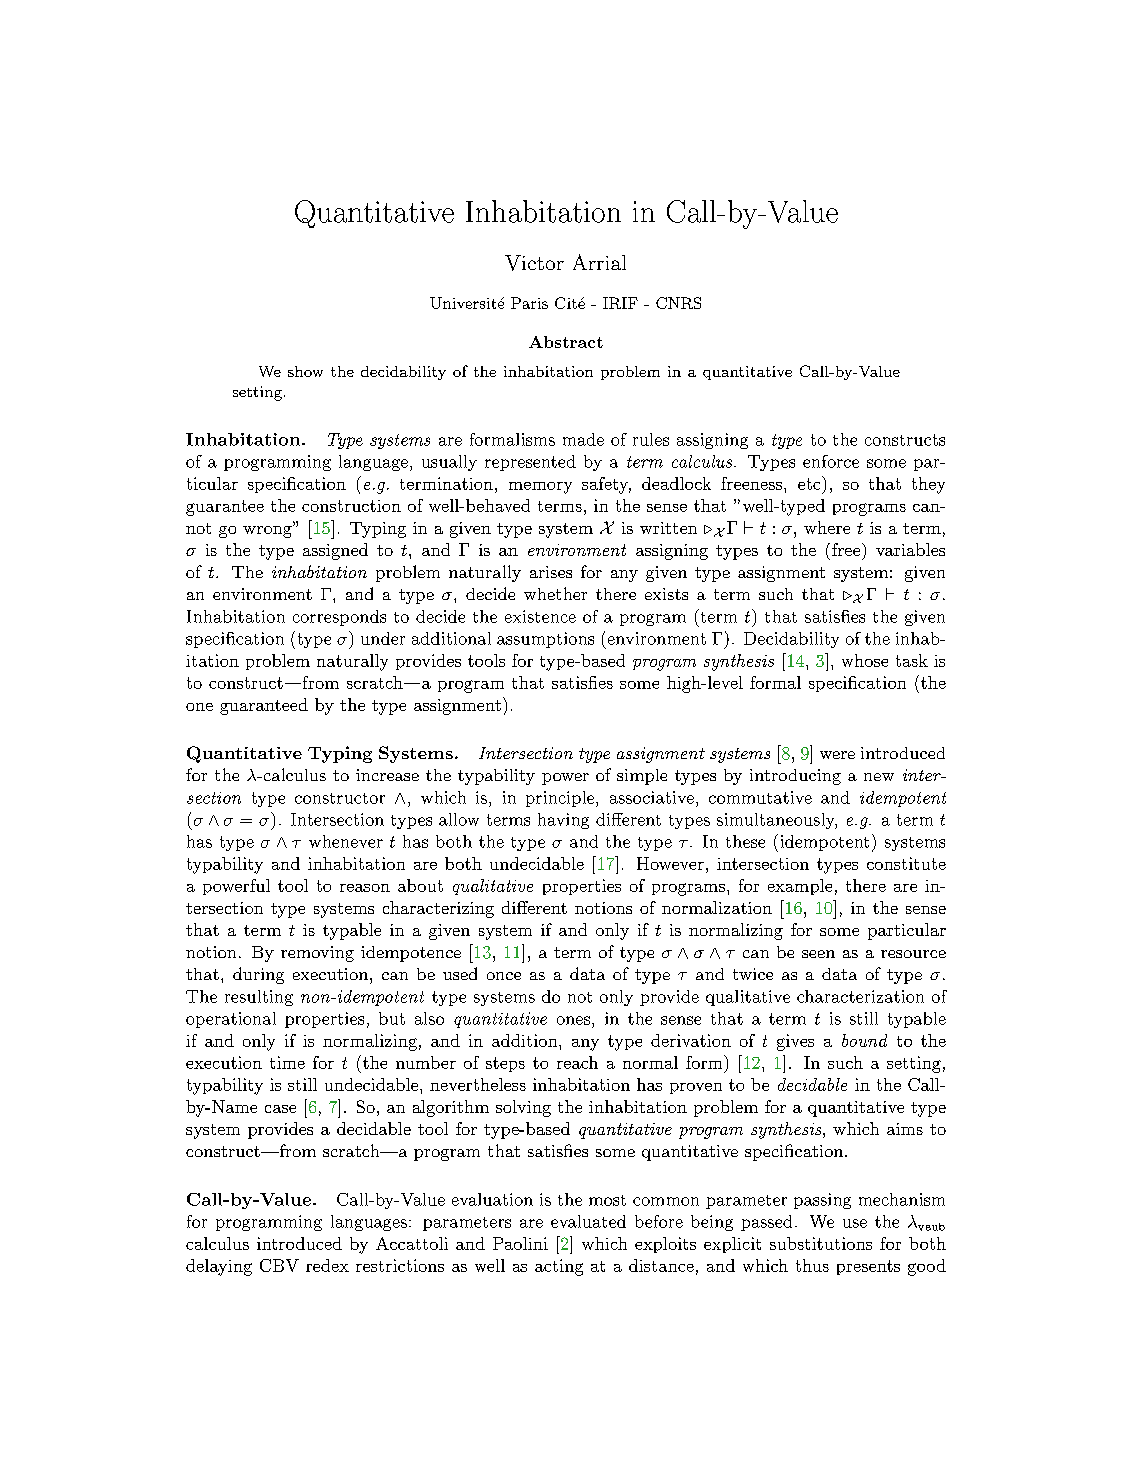 The width and height of the document is (1132, 1465). What do you see at coordinates (560, 799) in the document?
I see `principle` at bounding box center [560, 799].
